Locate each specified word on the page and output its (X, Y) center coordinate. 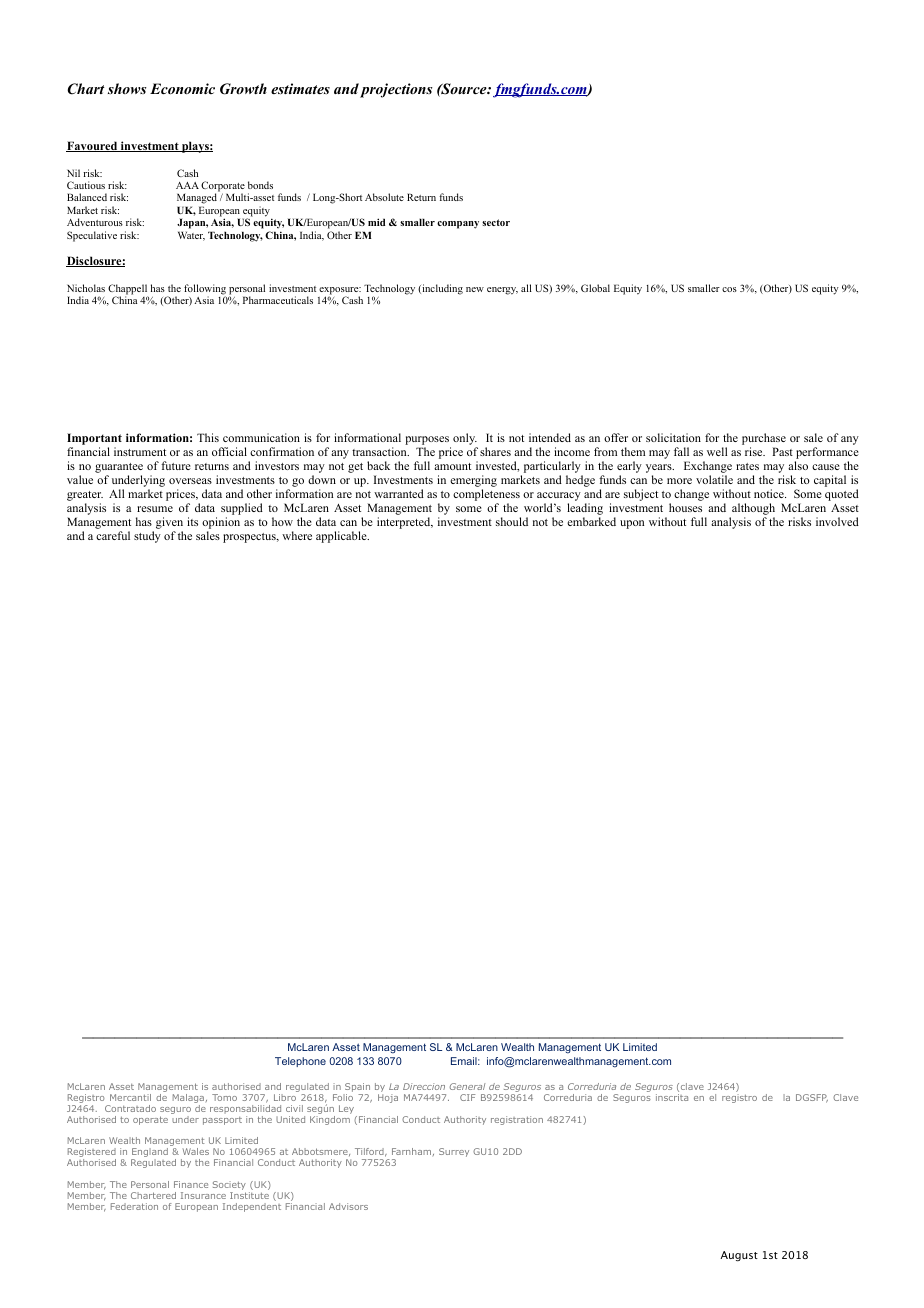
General (467, 1086)
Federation (134, 1206)
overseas (190, 481)
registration (517, 1120)
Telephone (300, 1062)
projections (396, 90)
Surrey (454, 1152)
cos (729, 289)
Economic (182, 88)
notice (770, 493)
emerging (473, 482)
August (739, 1256)
